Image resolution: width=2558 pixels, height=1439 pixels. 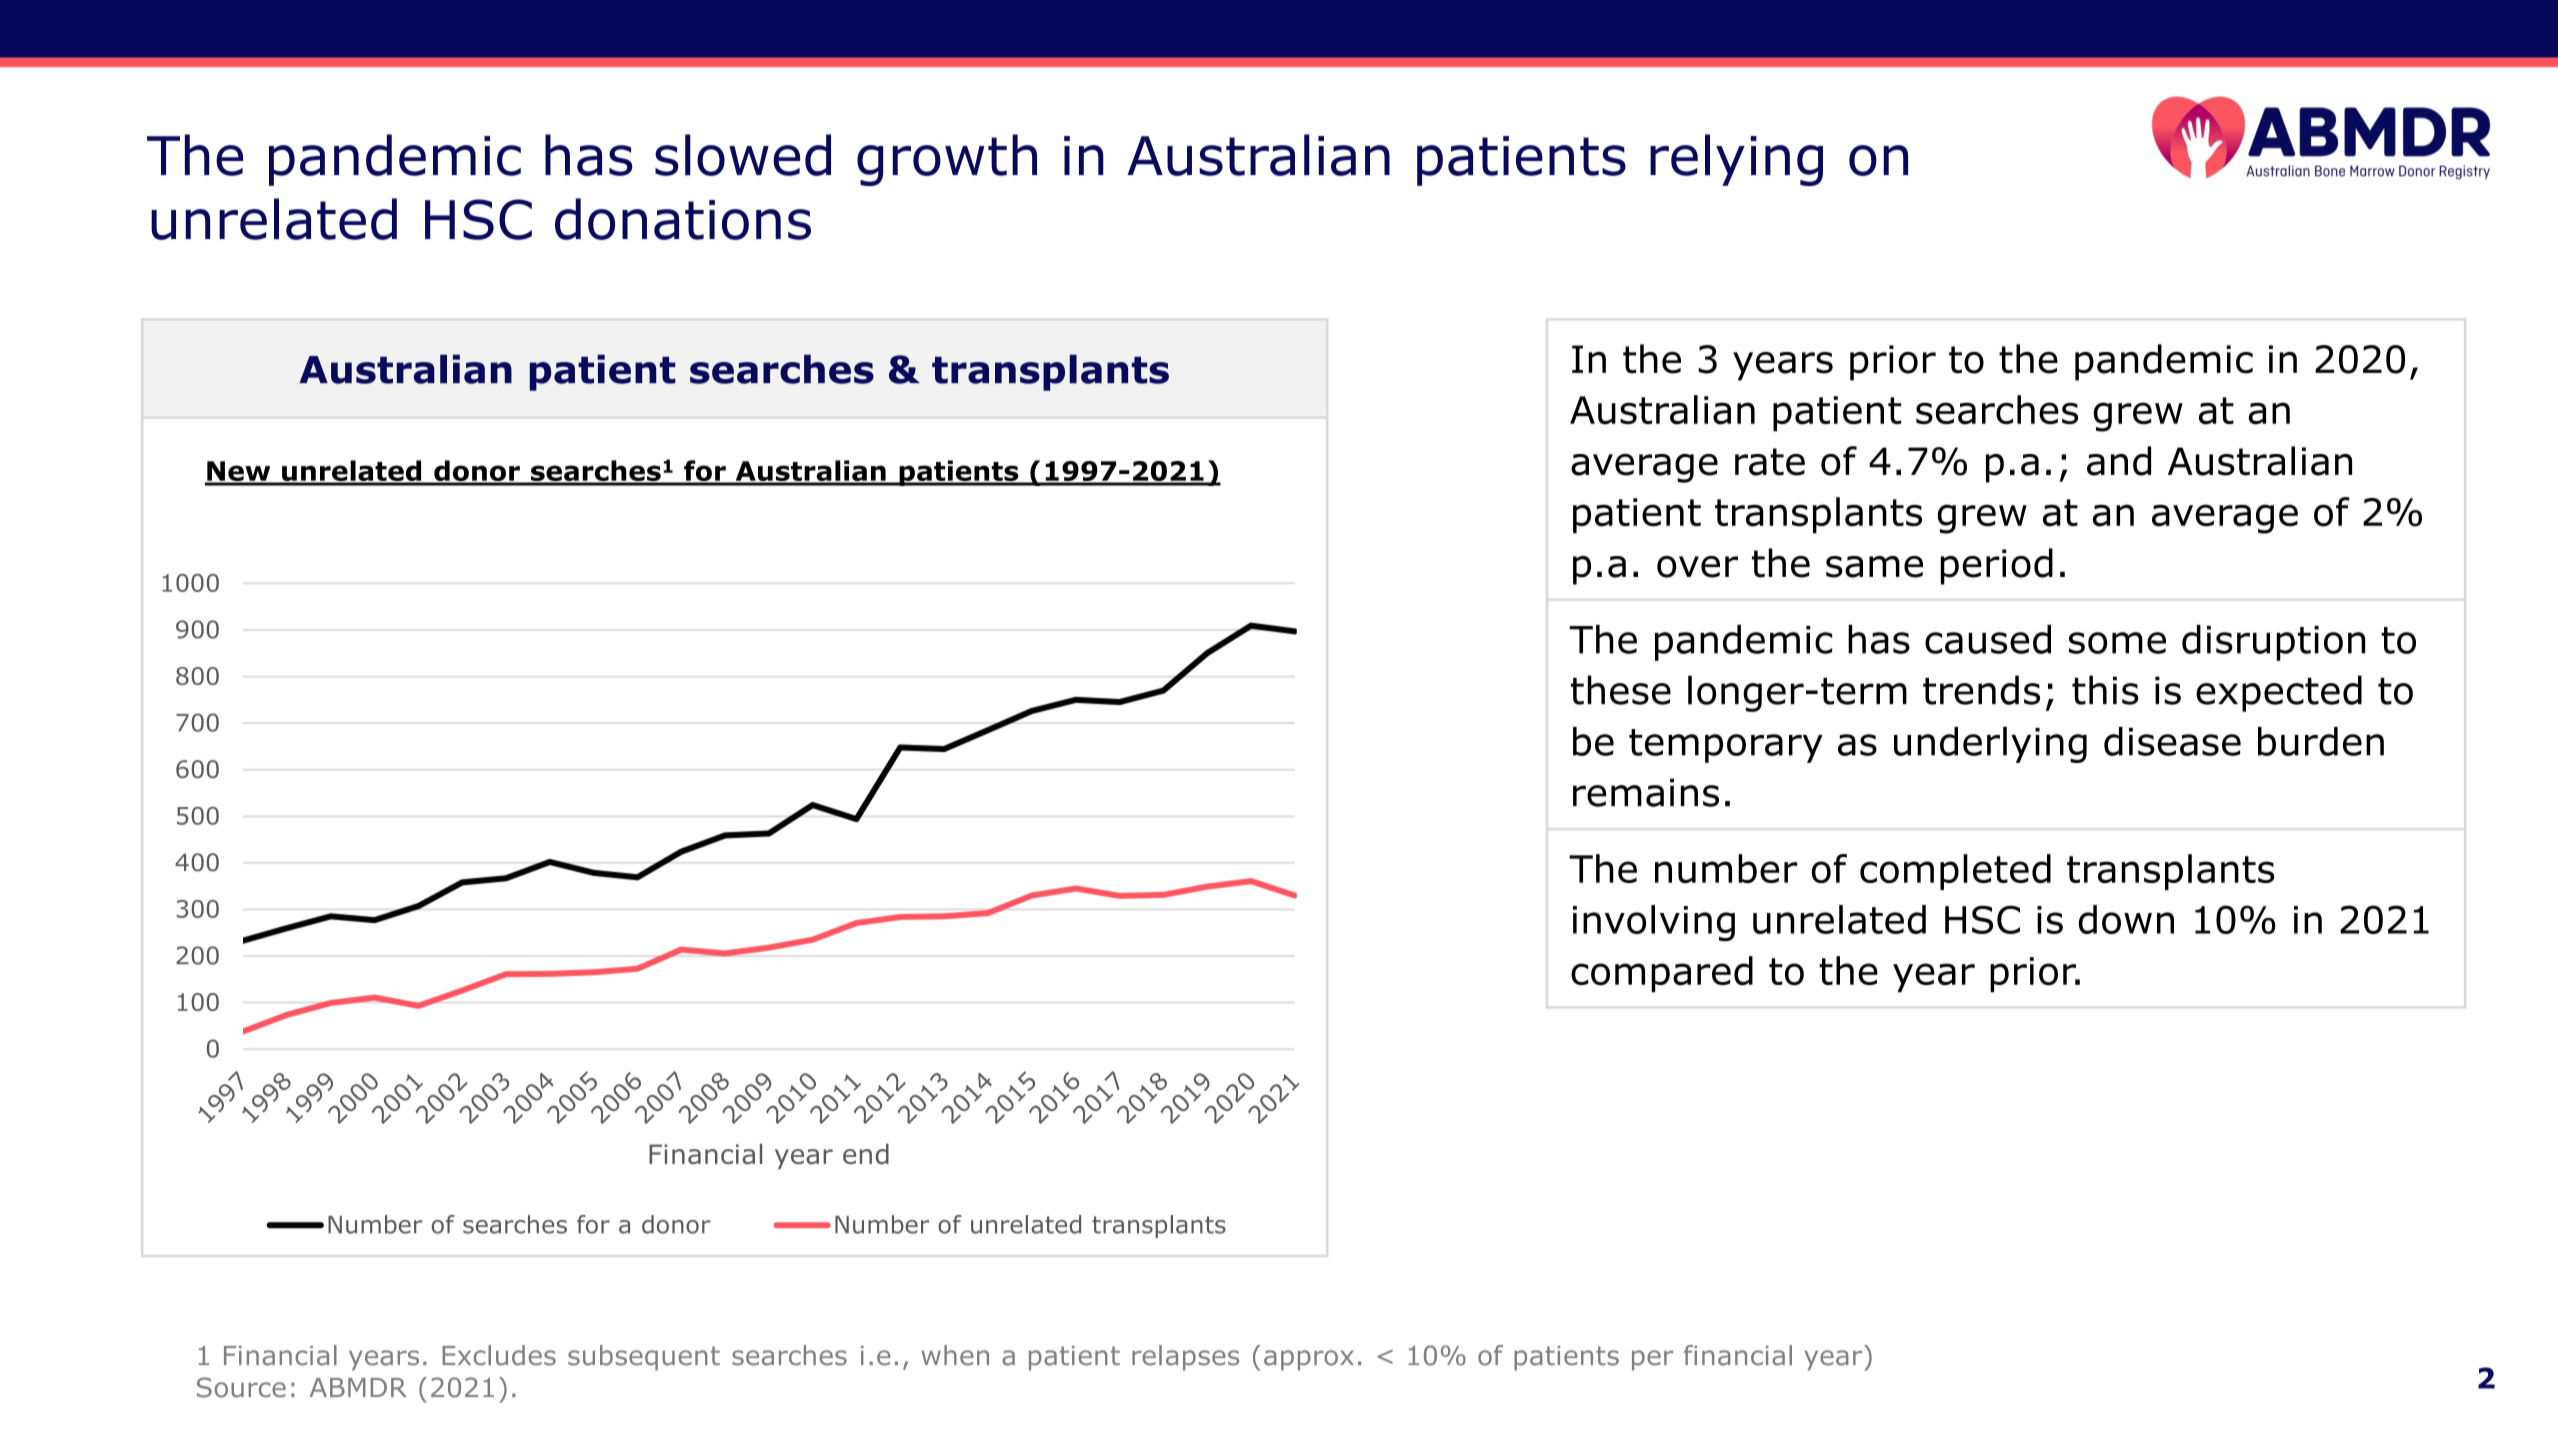 What do you see at coordinates (1662, 974) in the screenshot?
I see `compared` at bounding box center [1662, 974].
